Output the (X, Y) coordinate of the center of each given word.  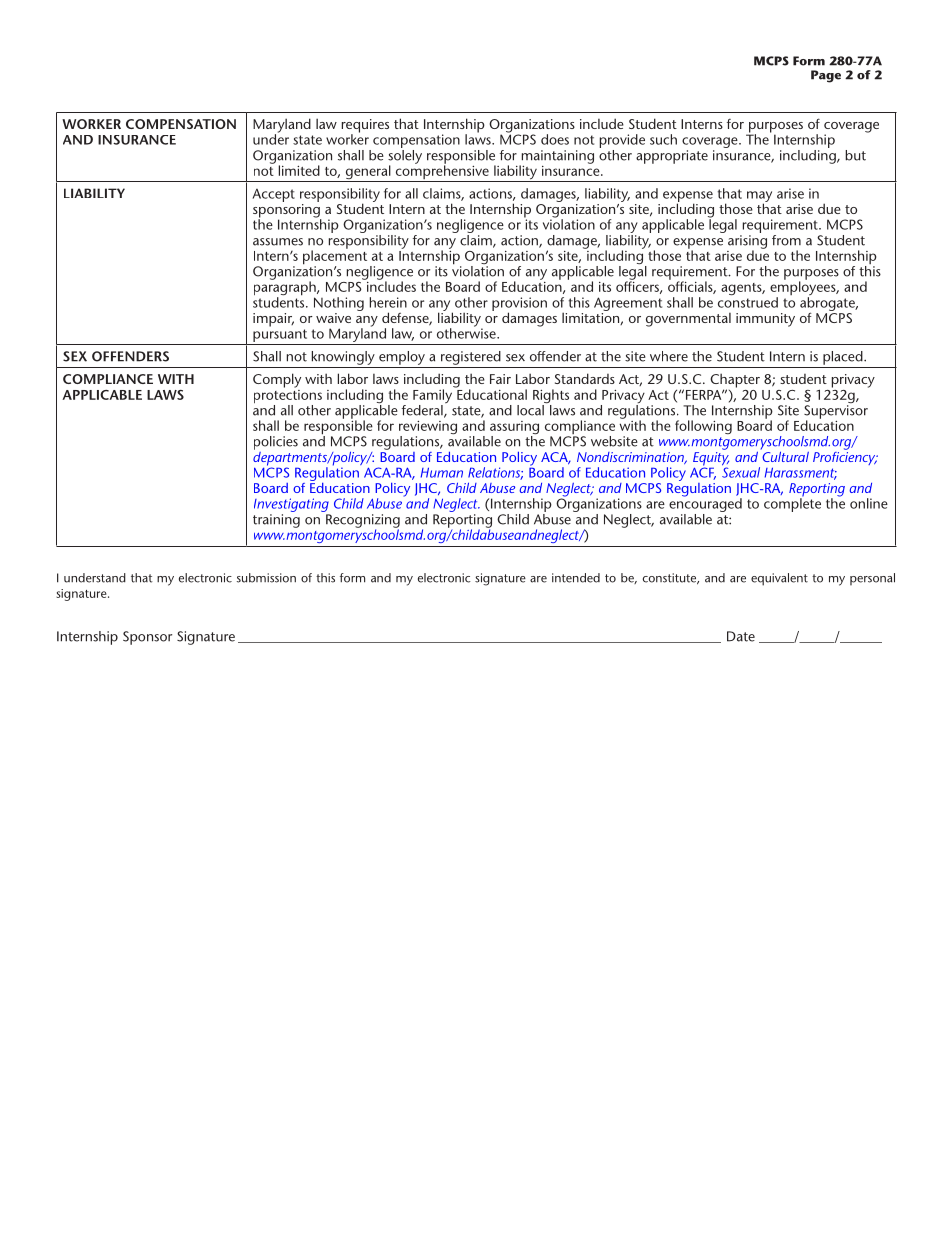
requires (365, 127)
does (555, 139)
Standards (585, 378)
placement (335, 257)
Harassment (801, 473)
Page (826, 76)
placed (844, 358)
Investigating (292, 506)
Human (442, 472)
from (786, 240)
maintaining (556, 158)
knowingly (343, 358)
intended (576, 578)
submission (266, 578)
